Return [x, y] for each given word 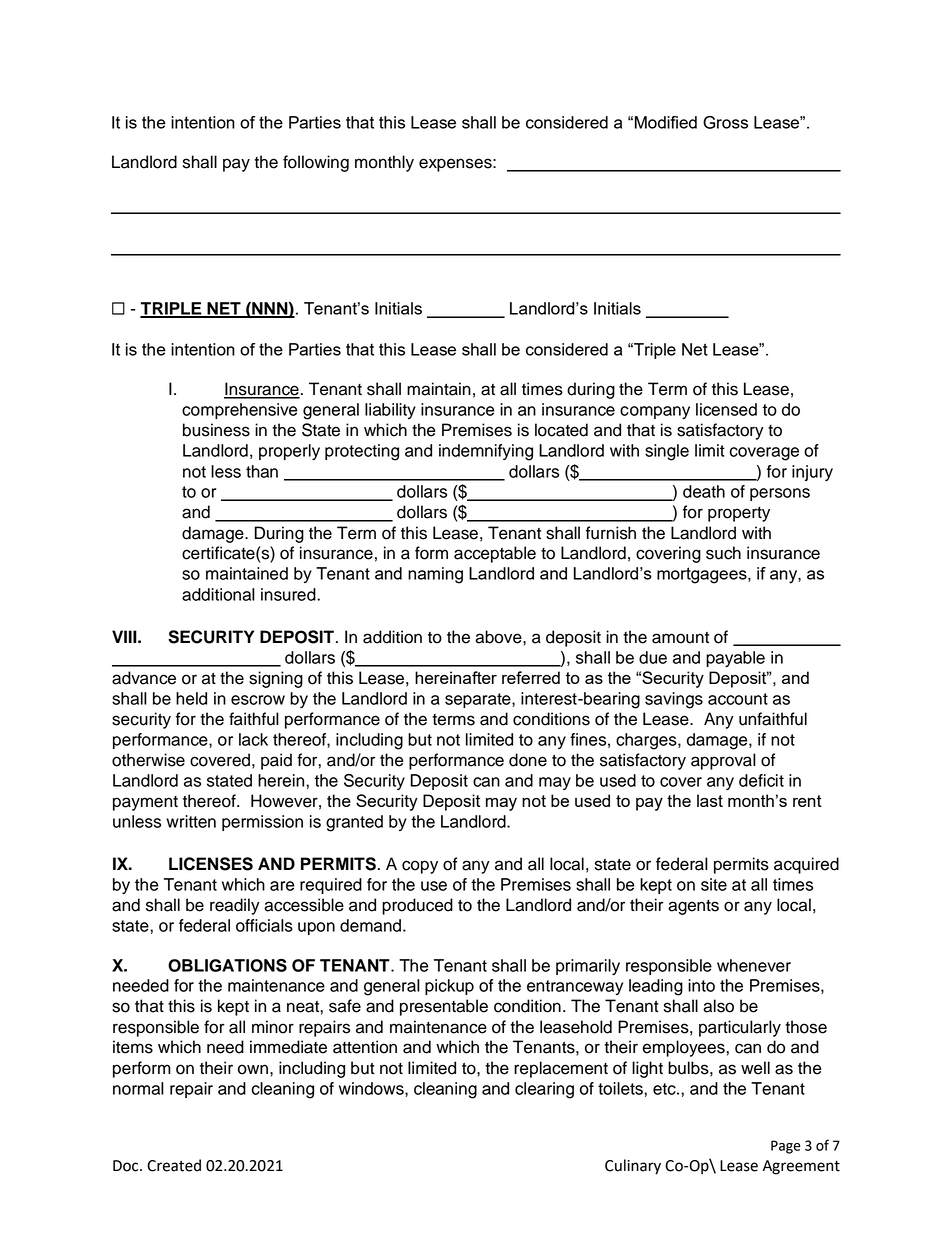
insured [289, 594]
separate [479, 700]
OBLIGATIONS [227, 965]
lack [253, 739]
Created [174, 1165]
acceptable [495, 554]
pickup [449, 987]
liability [390, 411]
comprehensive [240, 411]
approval [723, 761]
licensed [726, 409]
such [723, 553]
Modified [666, 122]
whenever [754, 965]
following [316, 163]
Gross [725, 122]
